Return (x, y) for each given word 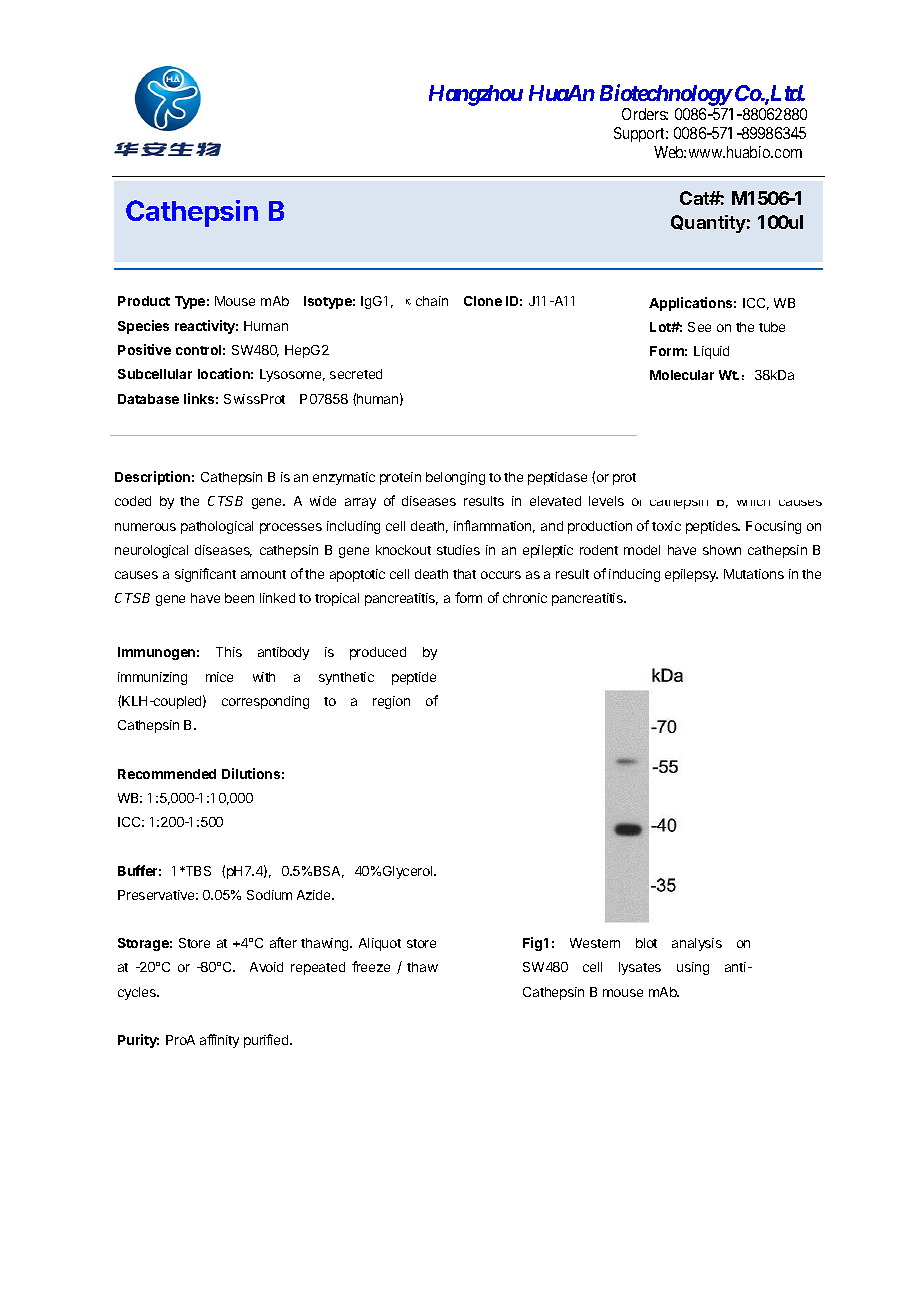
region (391, 702)
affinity (219, 1041)
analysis (697, 944)
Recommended (167, 774)
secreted (356, 374)
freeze (371, 966)
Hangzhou (476, 95)
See (699, 327)
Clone (483, 301)
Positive (144, 349)
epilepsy (691, 575)
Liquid (711, 352)
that (464, 574)
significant (205, 575)
